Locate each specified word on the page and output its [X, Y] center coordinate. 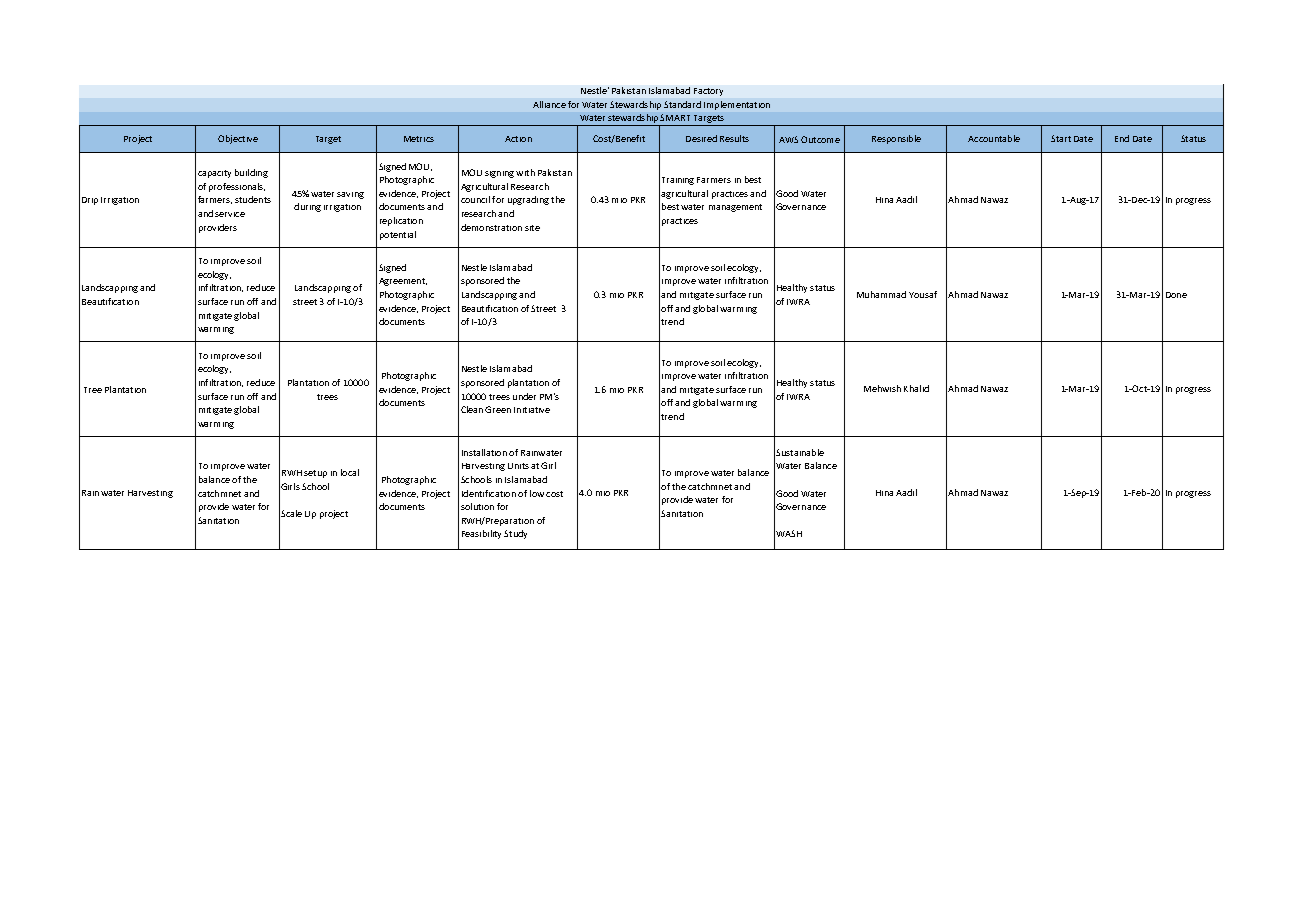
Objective [238, 139]
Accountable [994, 138]
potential [398, 235]
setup [315, 474]
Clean [472, 409]
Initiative [532, 410]
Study [515, 534]
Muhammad [881, 294]
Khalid [916, 388]
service [230, 214]
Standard [682, 104]
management [735, 208]
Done [1176, 295]
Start [1061, 138]
